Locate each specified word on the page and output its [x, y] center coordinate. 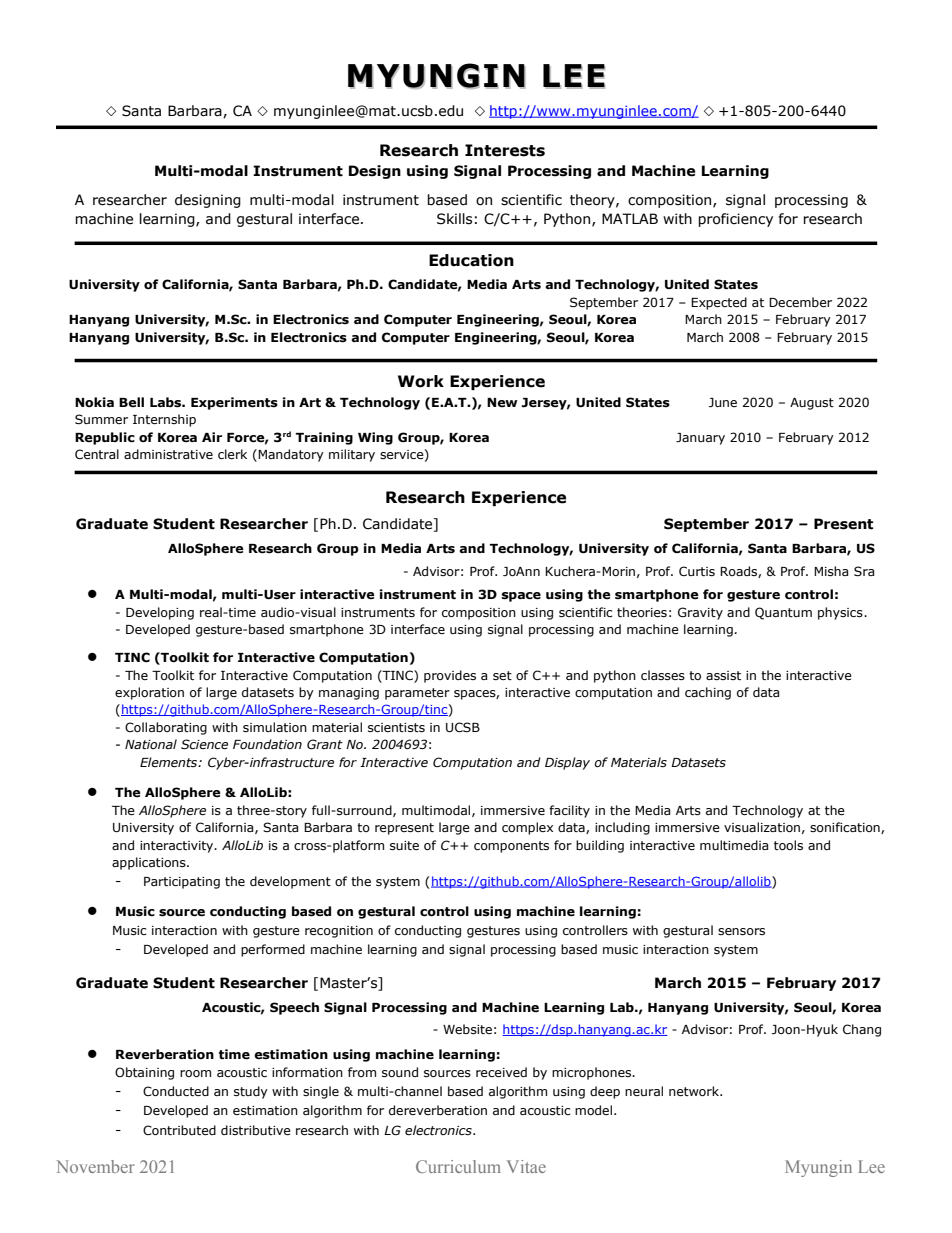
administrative [168, 454]
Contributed [179, 1130]
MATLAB [630, 218]
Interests [505, 150]
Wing [375, 438]
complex [527, 828]
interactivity [178, 847]
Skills [454, 219]
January [700, 439]
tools [788, 845]
